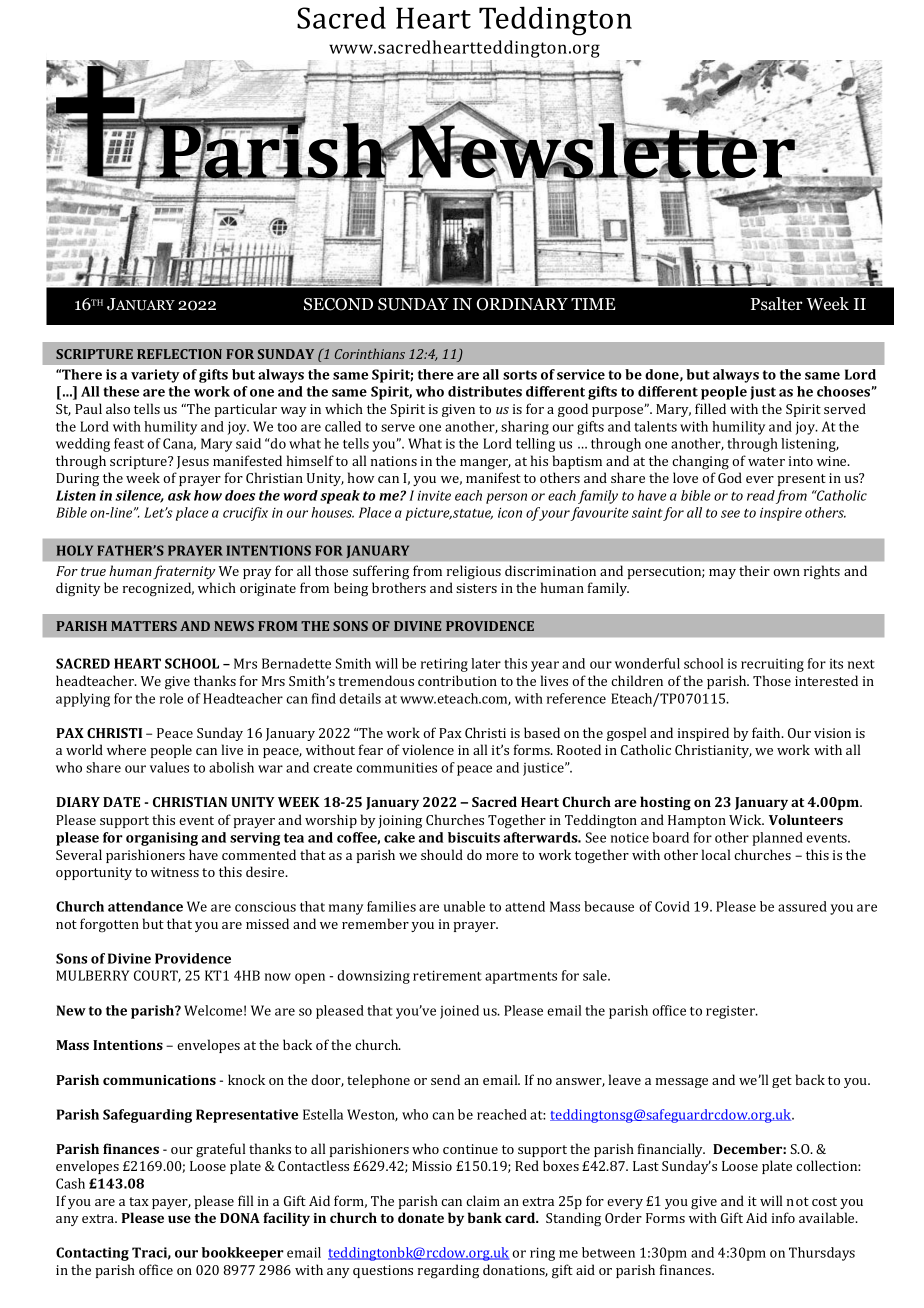  I want to click on chooses, so click(843, 391).
